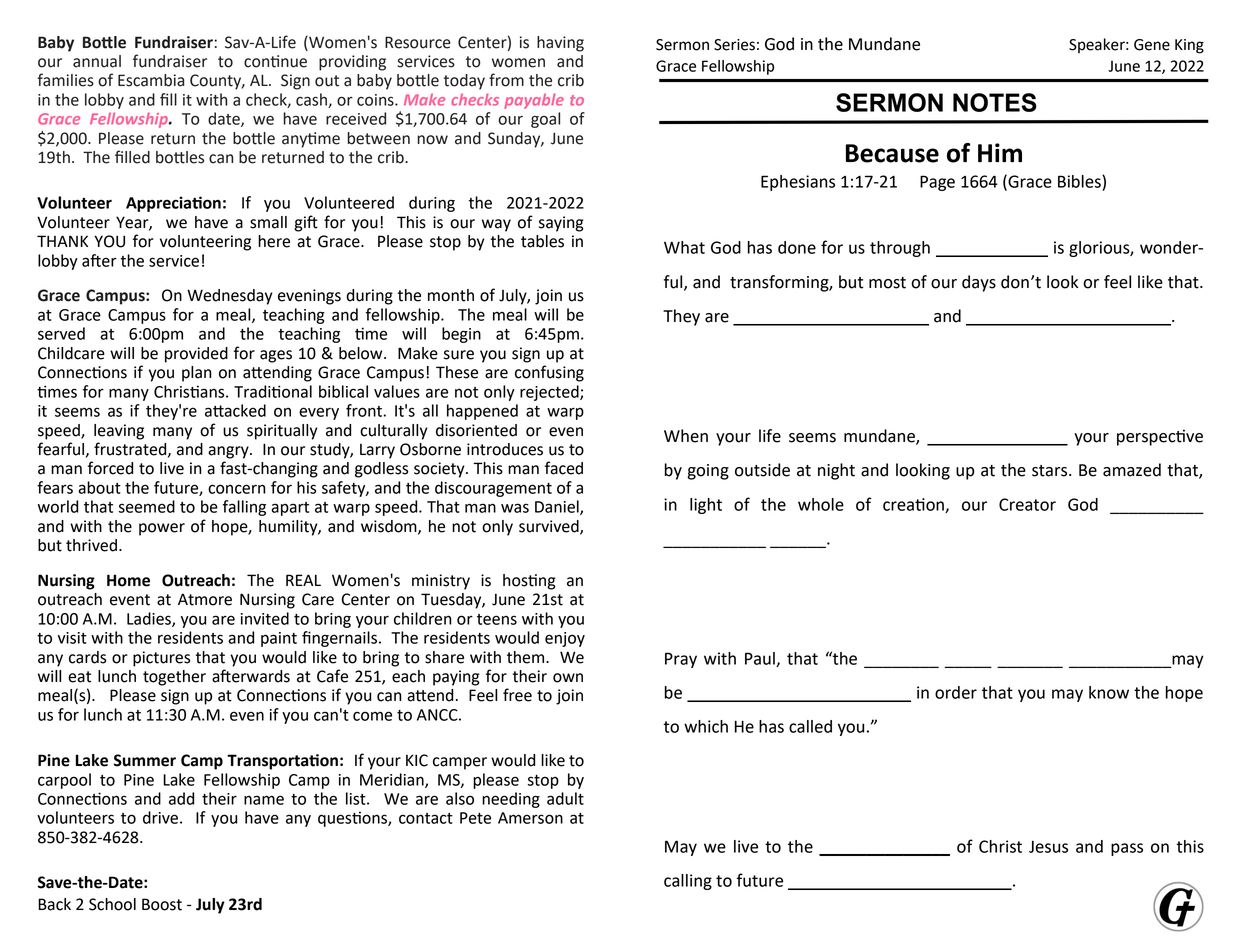  Describe the element at coordinates (688, 882) in the screenshot. I see `calling` at that location.
